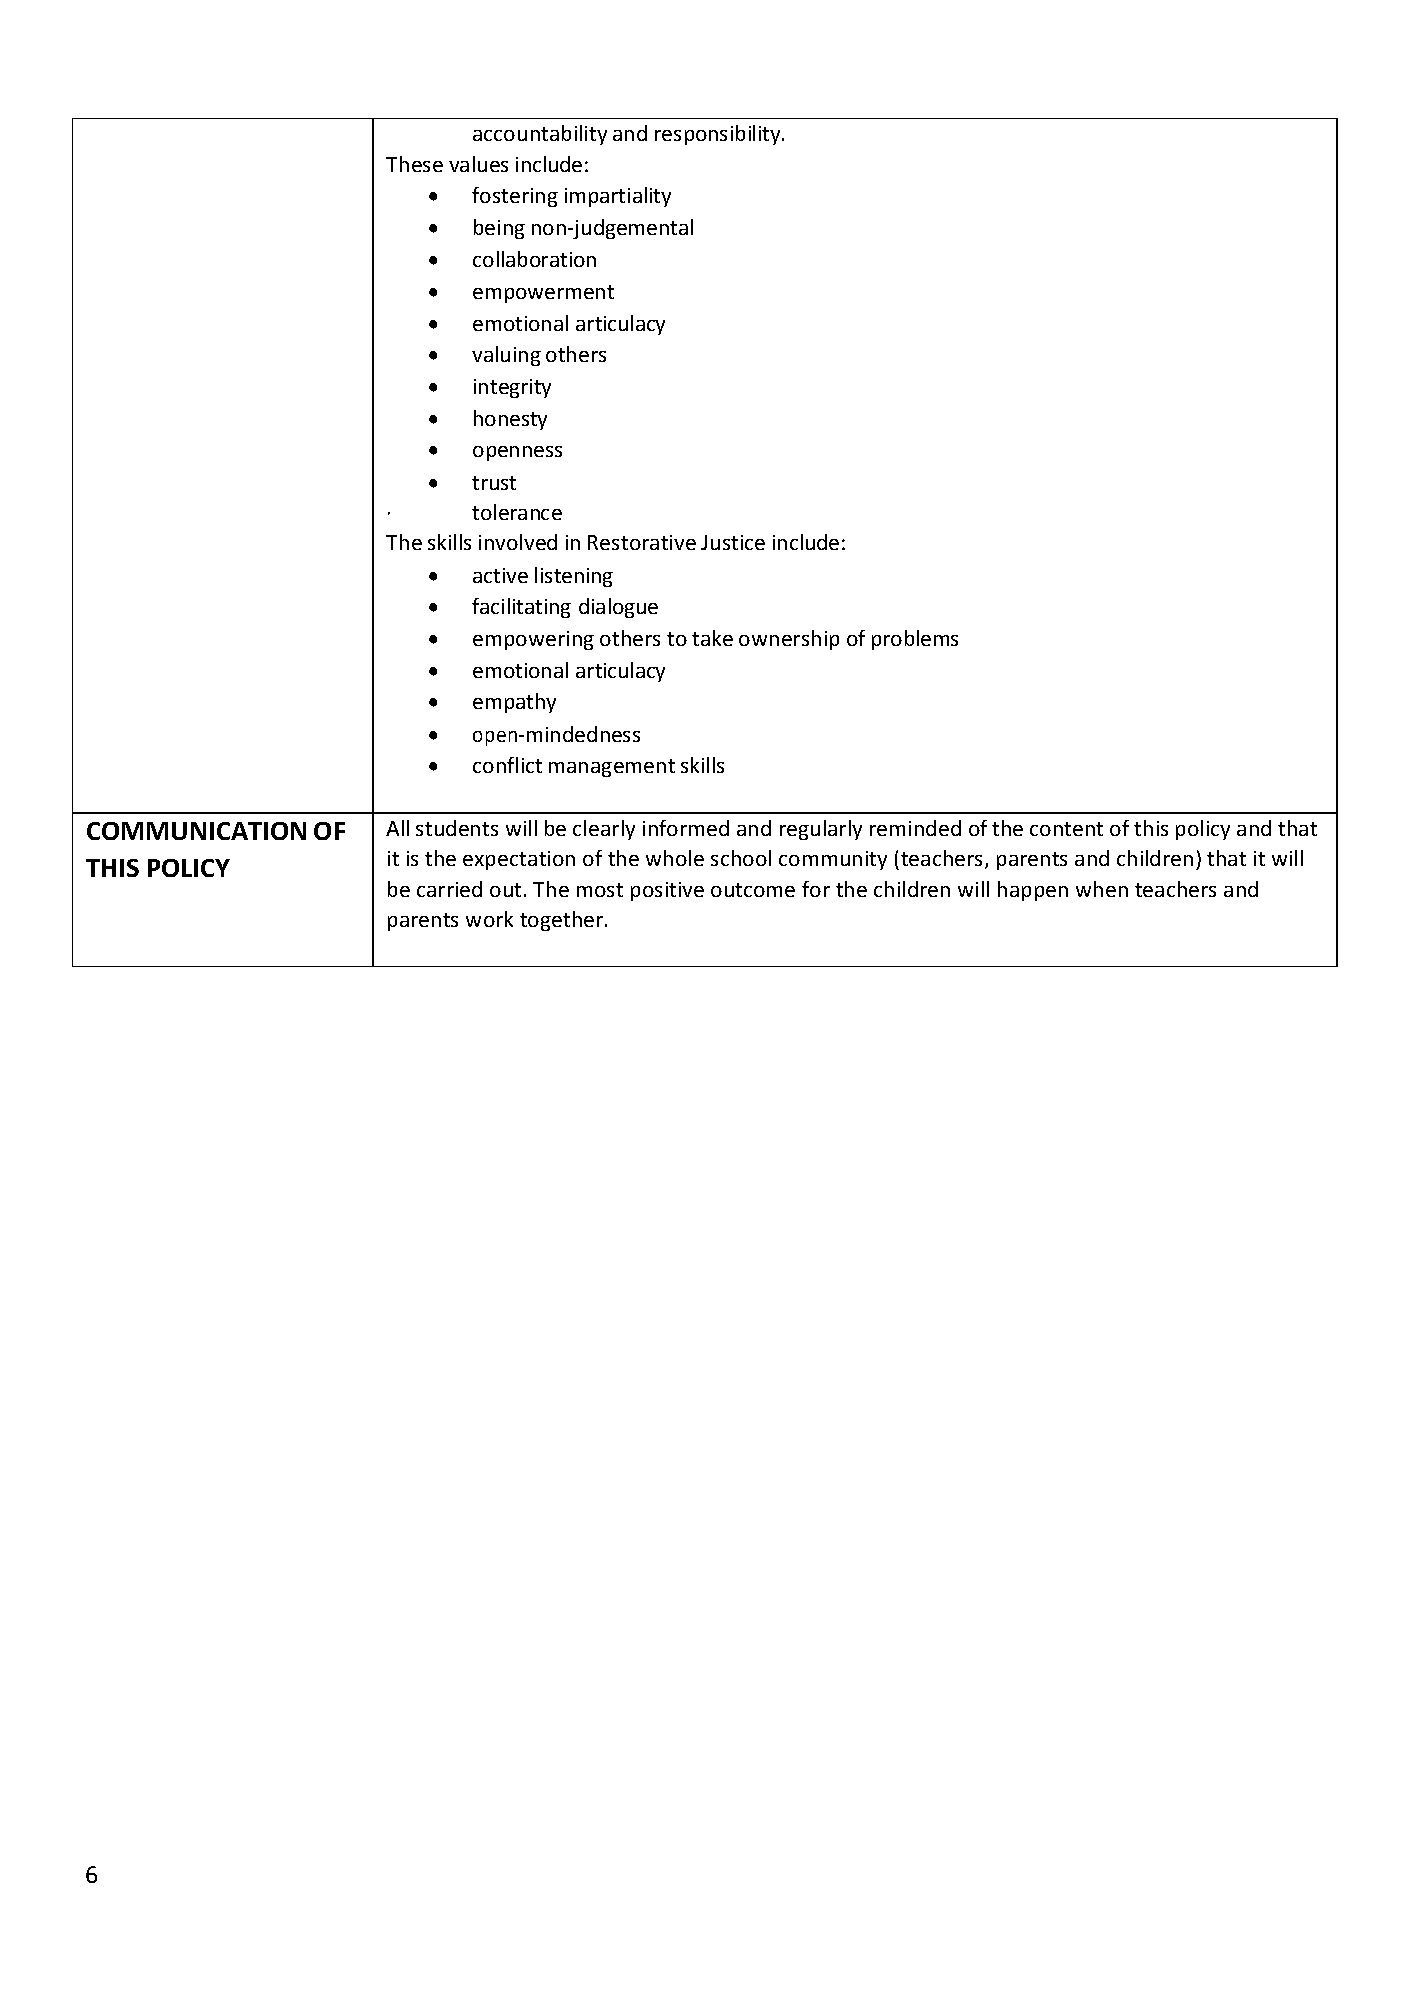 This image has height=2003, width=1415. What do you see at coordinates (540, 135) in the image?
I see `accountability` at bounding box center [540, 135].
